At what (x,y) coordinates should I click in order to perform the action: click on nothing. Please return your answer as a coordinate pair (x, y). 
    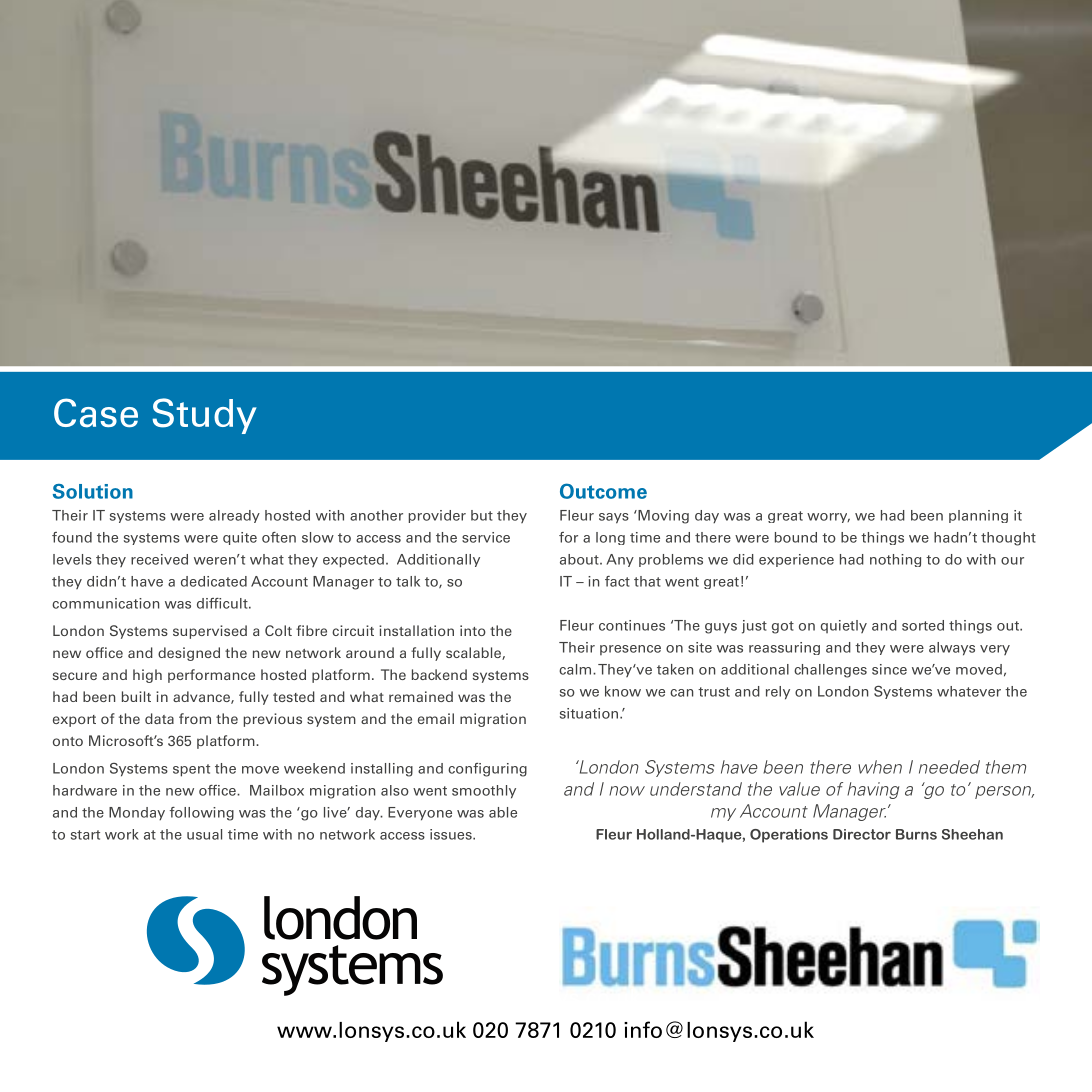
    Looking at the image, I should click on (895, 560).
